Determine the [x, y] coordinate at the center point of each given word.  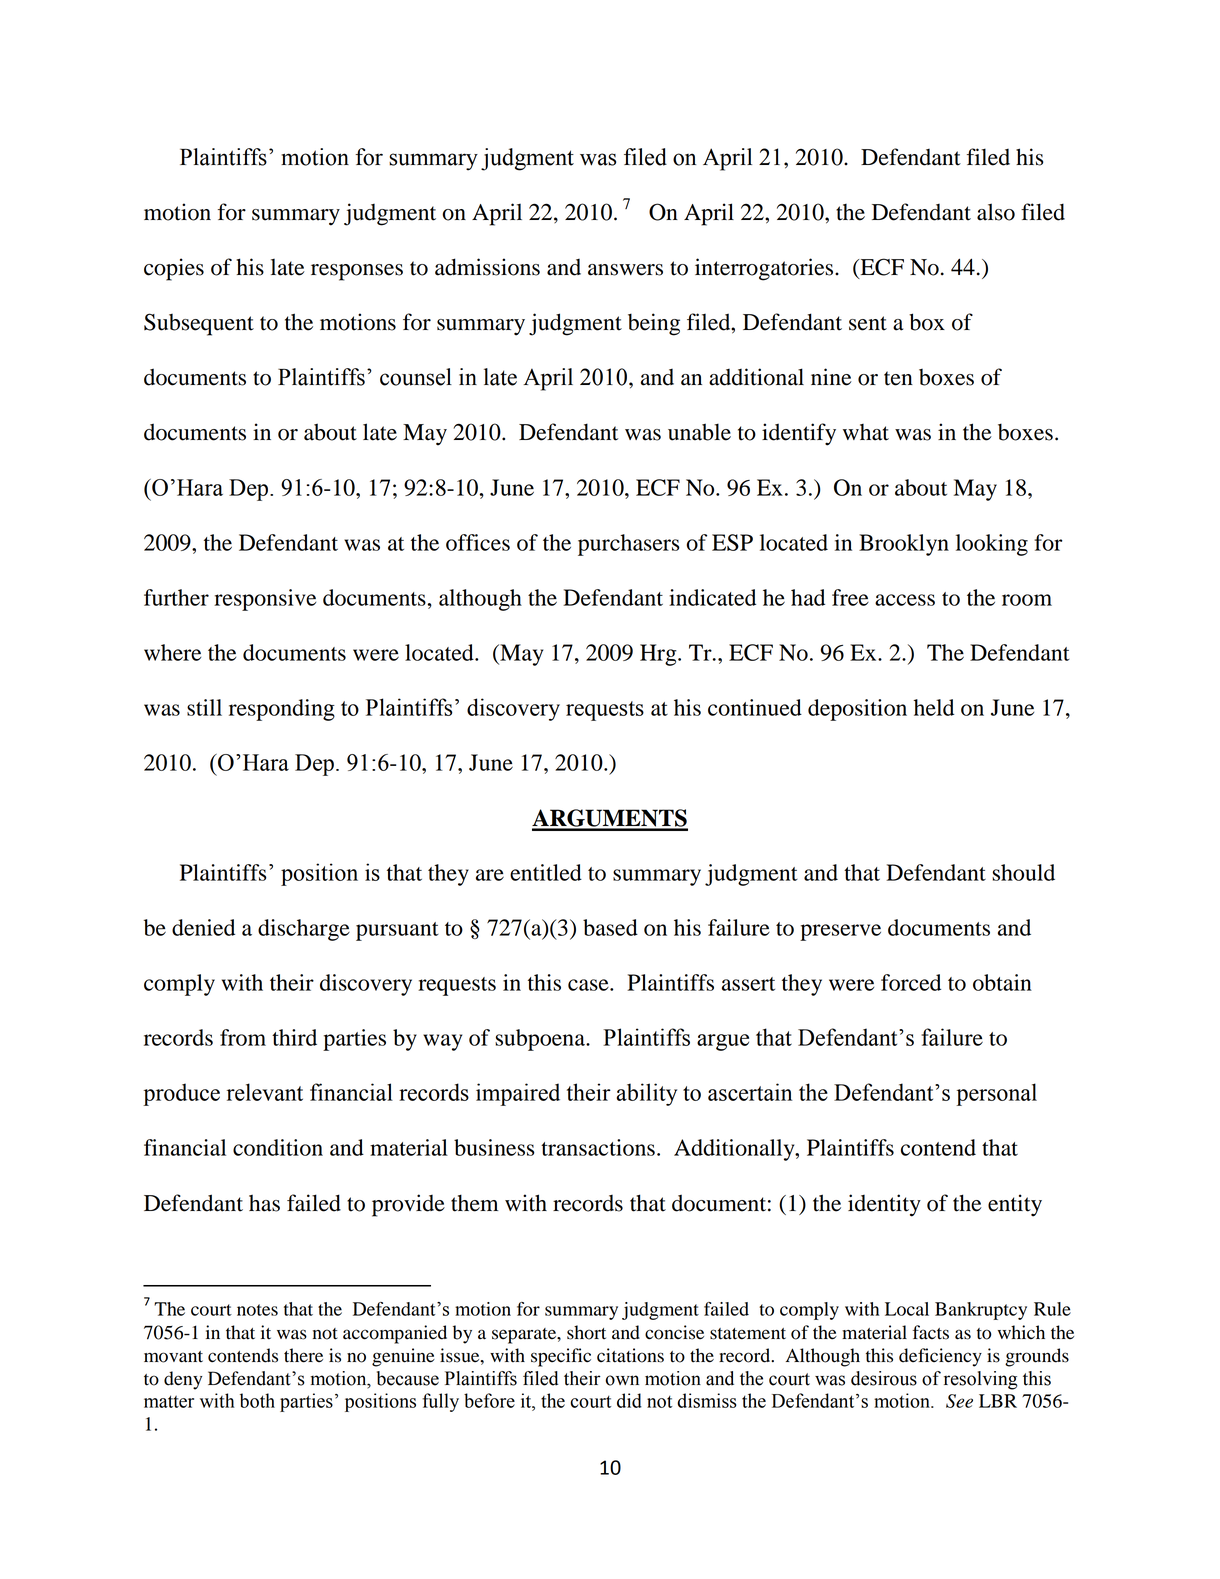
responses [357, 272]
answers [625, 270]
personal [996, 1094]
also [996, 212]
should [1023, 872]
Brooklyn [904, 545]
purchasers [629, 545]
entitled [546, 872]
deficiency [940, 1357]
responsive [265, 600]
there [303, 1355]
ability [647, 1094]
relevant [265, 1092]
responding [282, 710]
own [622, 1380]
